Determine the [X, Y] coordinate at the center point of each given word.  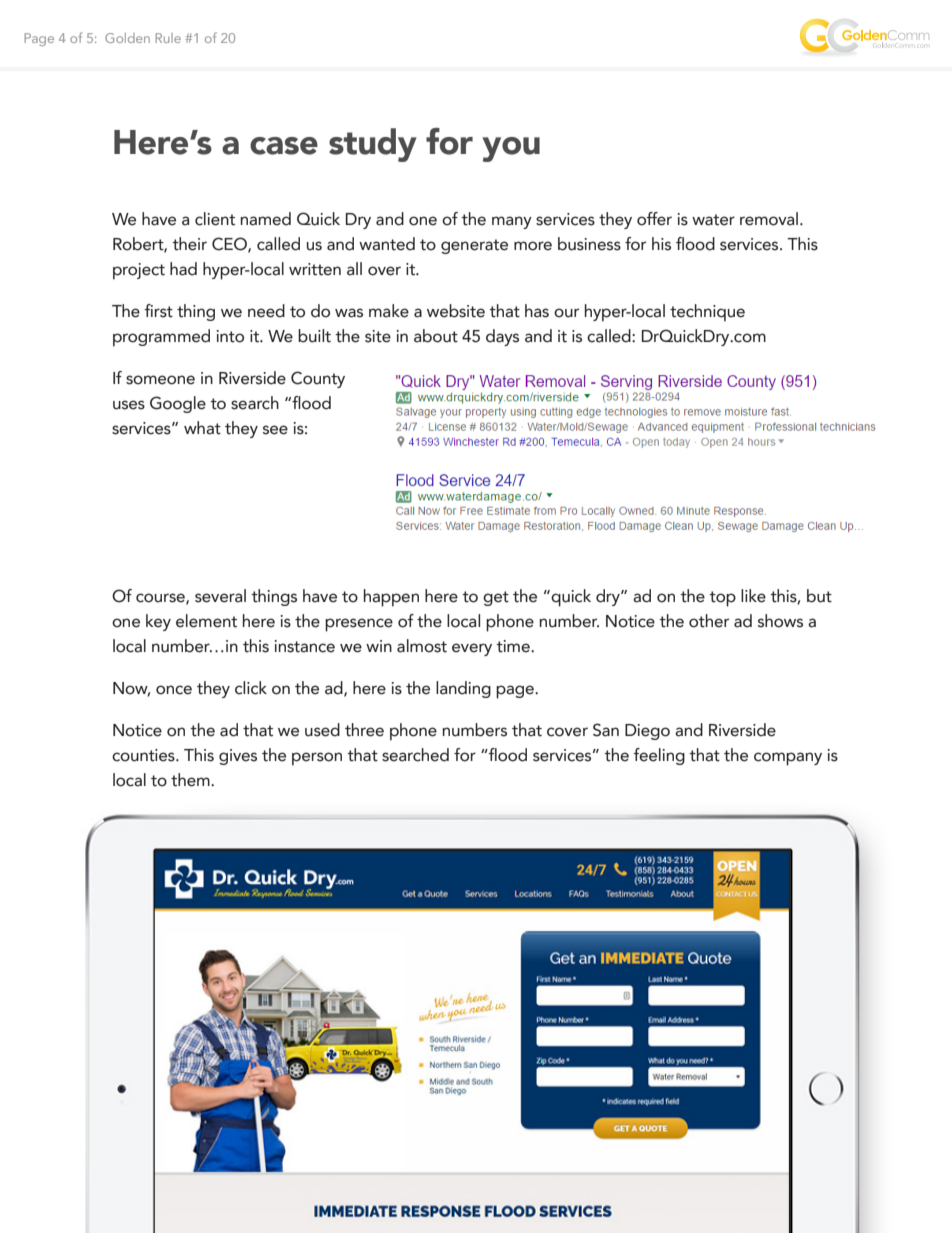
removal [770, 219]
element [206, 621]
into [230, 336]
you [511, 149]
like [753, 596]
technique [707, 313]
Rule [168, 38]
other [709, 621]
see [275, 430]
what [202, 428]
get [496, 598]
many [512, 222]
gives [238, 757]
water [713, 220]
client [215, 219]
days [502, 337]
